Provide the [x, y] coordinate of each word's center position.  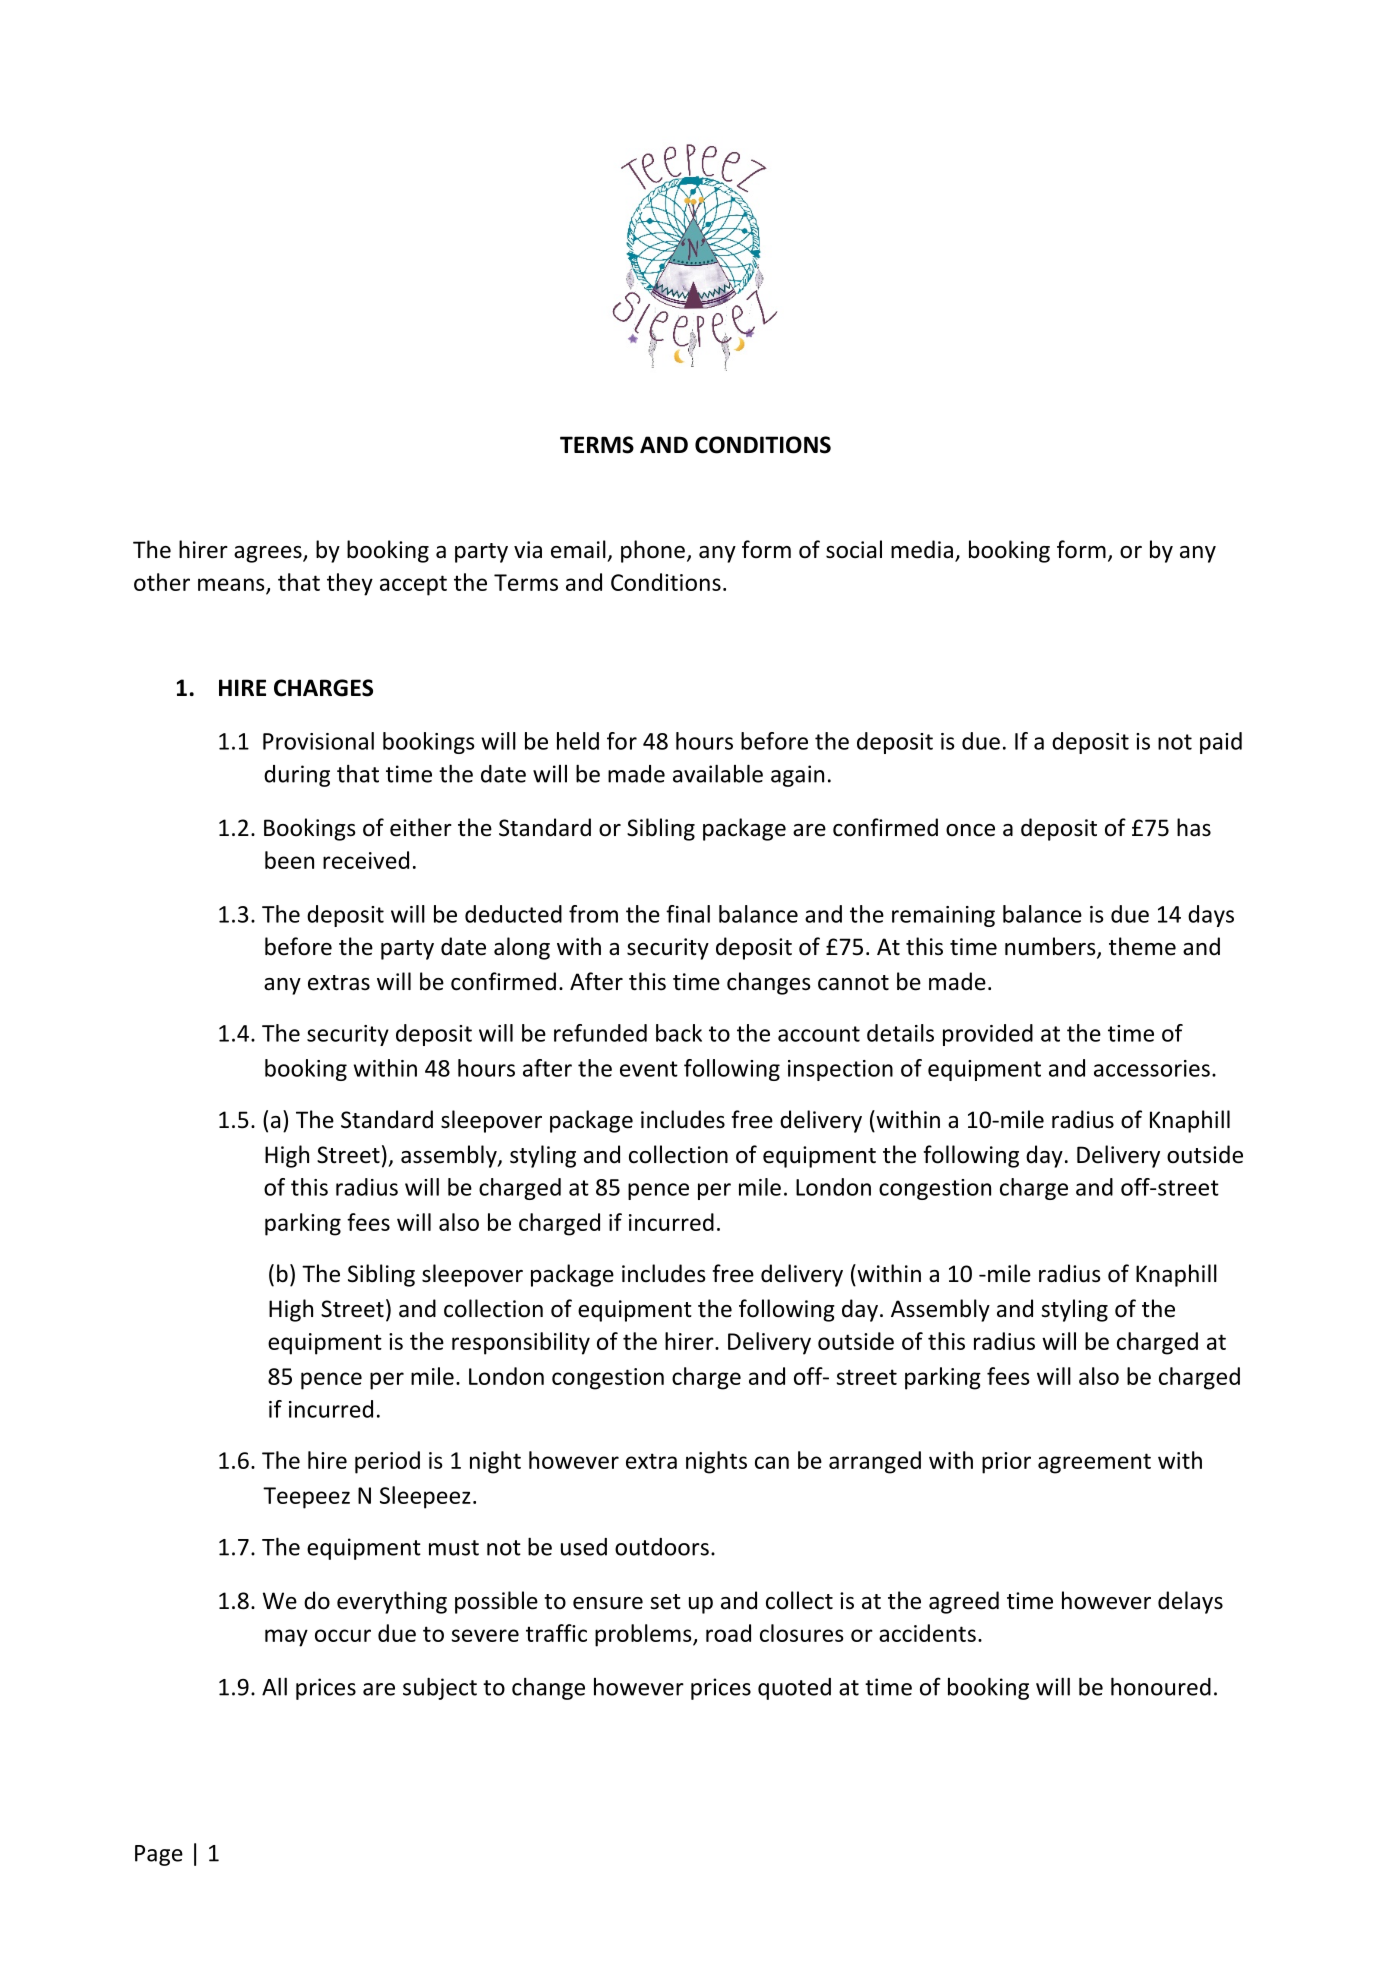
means [232, 585]
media [922, 549]
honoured [1161, 1686]
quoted [794, 1689]
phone [653, 551]
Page [159, 1855]
